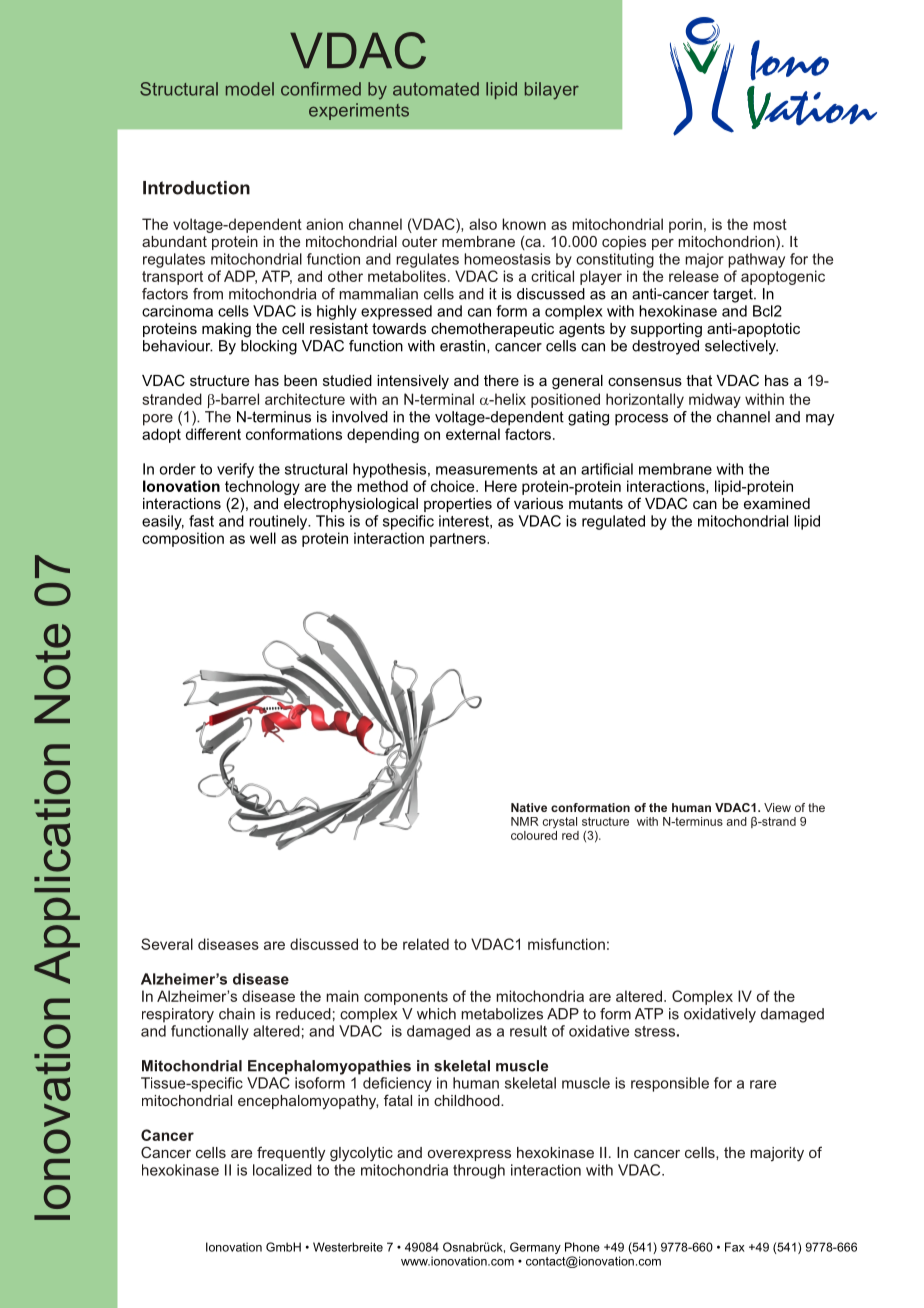  What do you see at coordinates (770, 224) in the screenshot?
I see `most` at bounding box center [770, 224].
